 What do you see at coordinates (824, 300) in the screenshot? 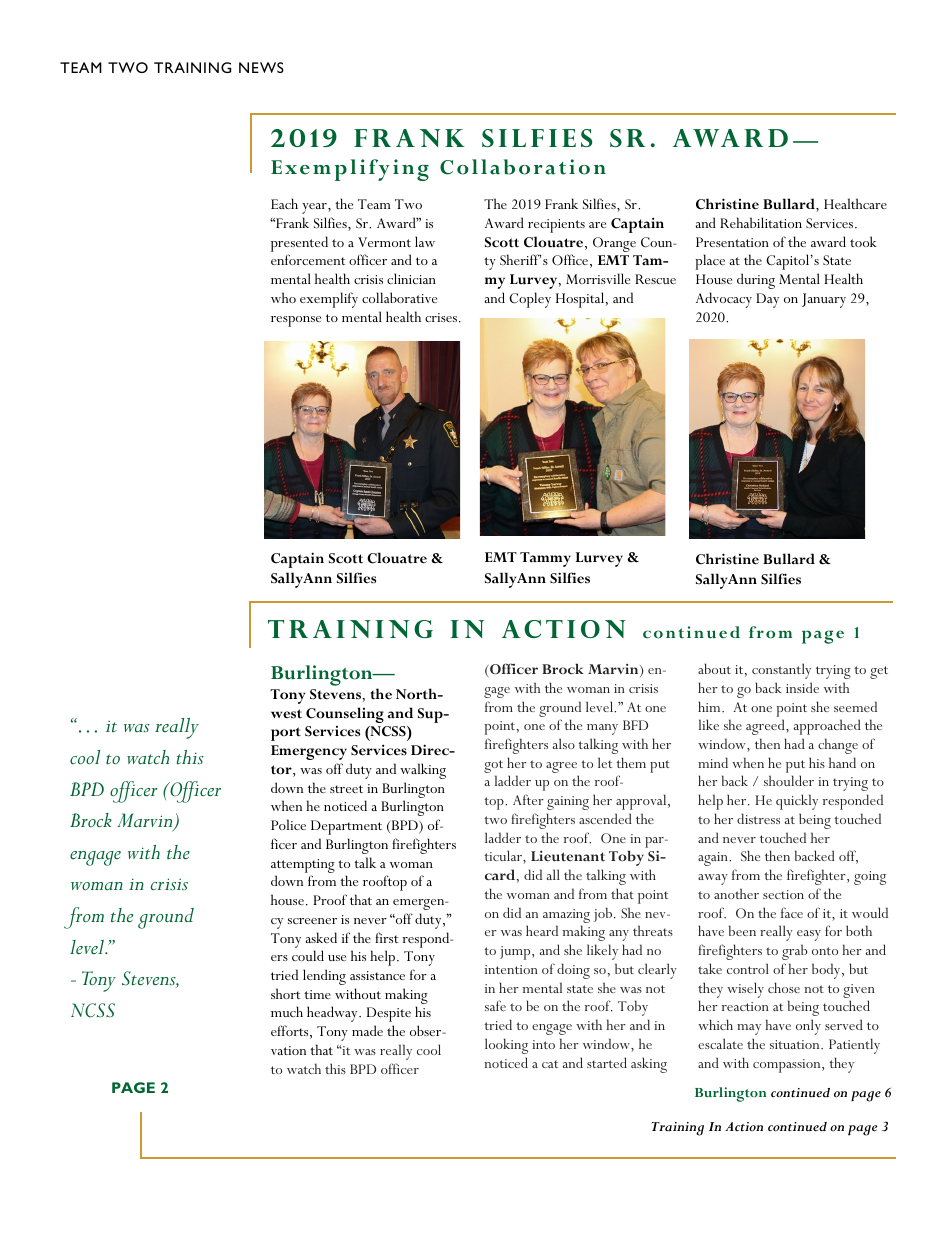
I see `January` at bounding box center [824, 300].
